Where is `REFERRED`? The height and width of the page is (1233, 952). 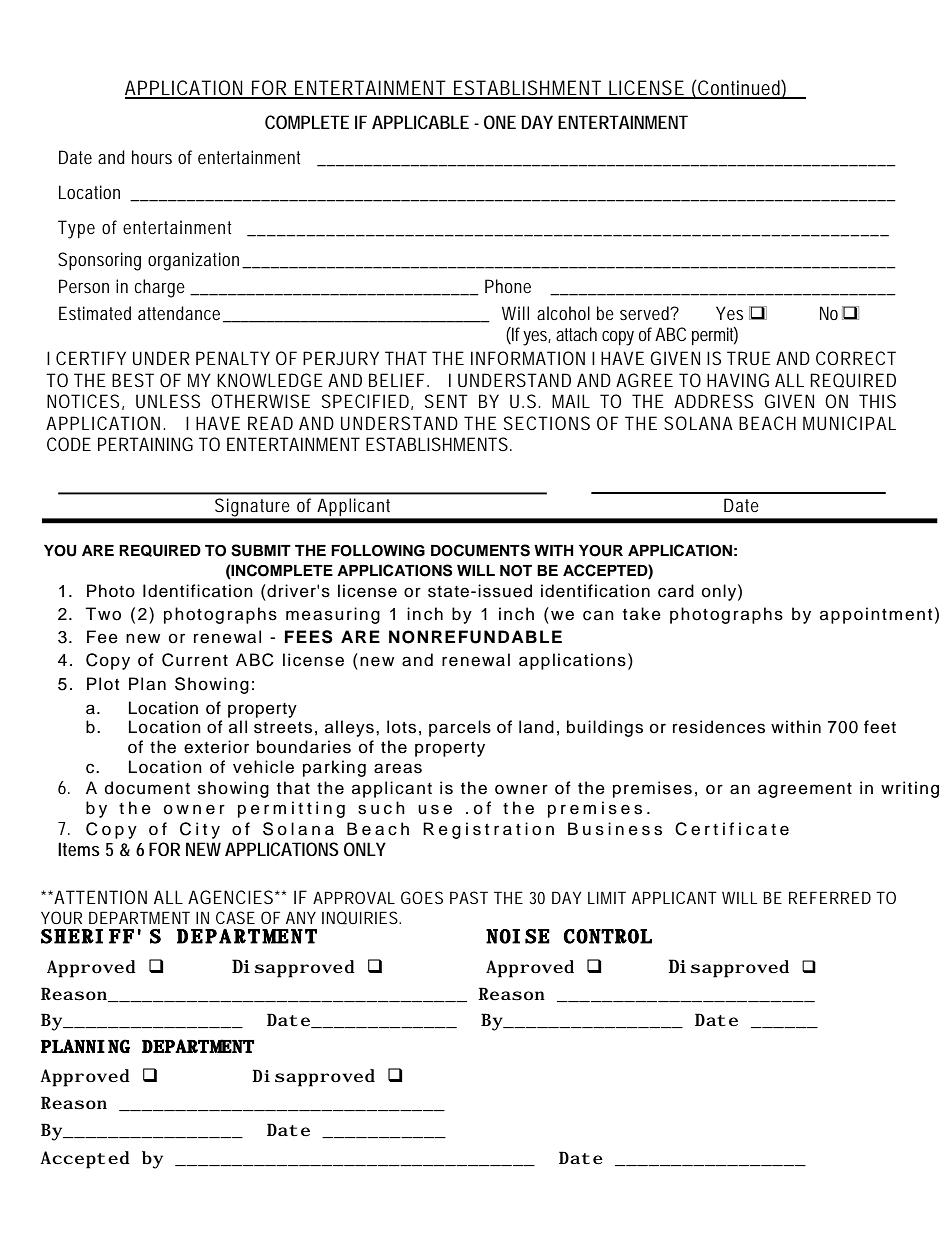
REFERRED is located at coordinates (830, 897).
